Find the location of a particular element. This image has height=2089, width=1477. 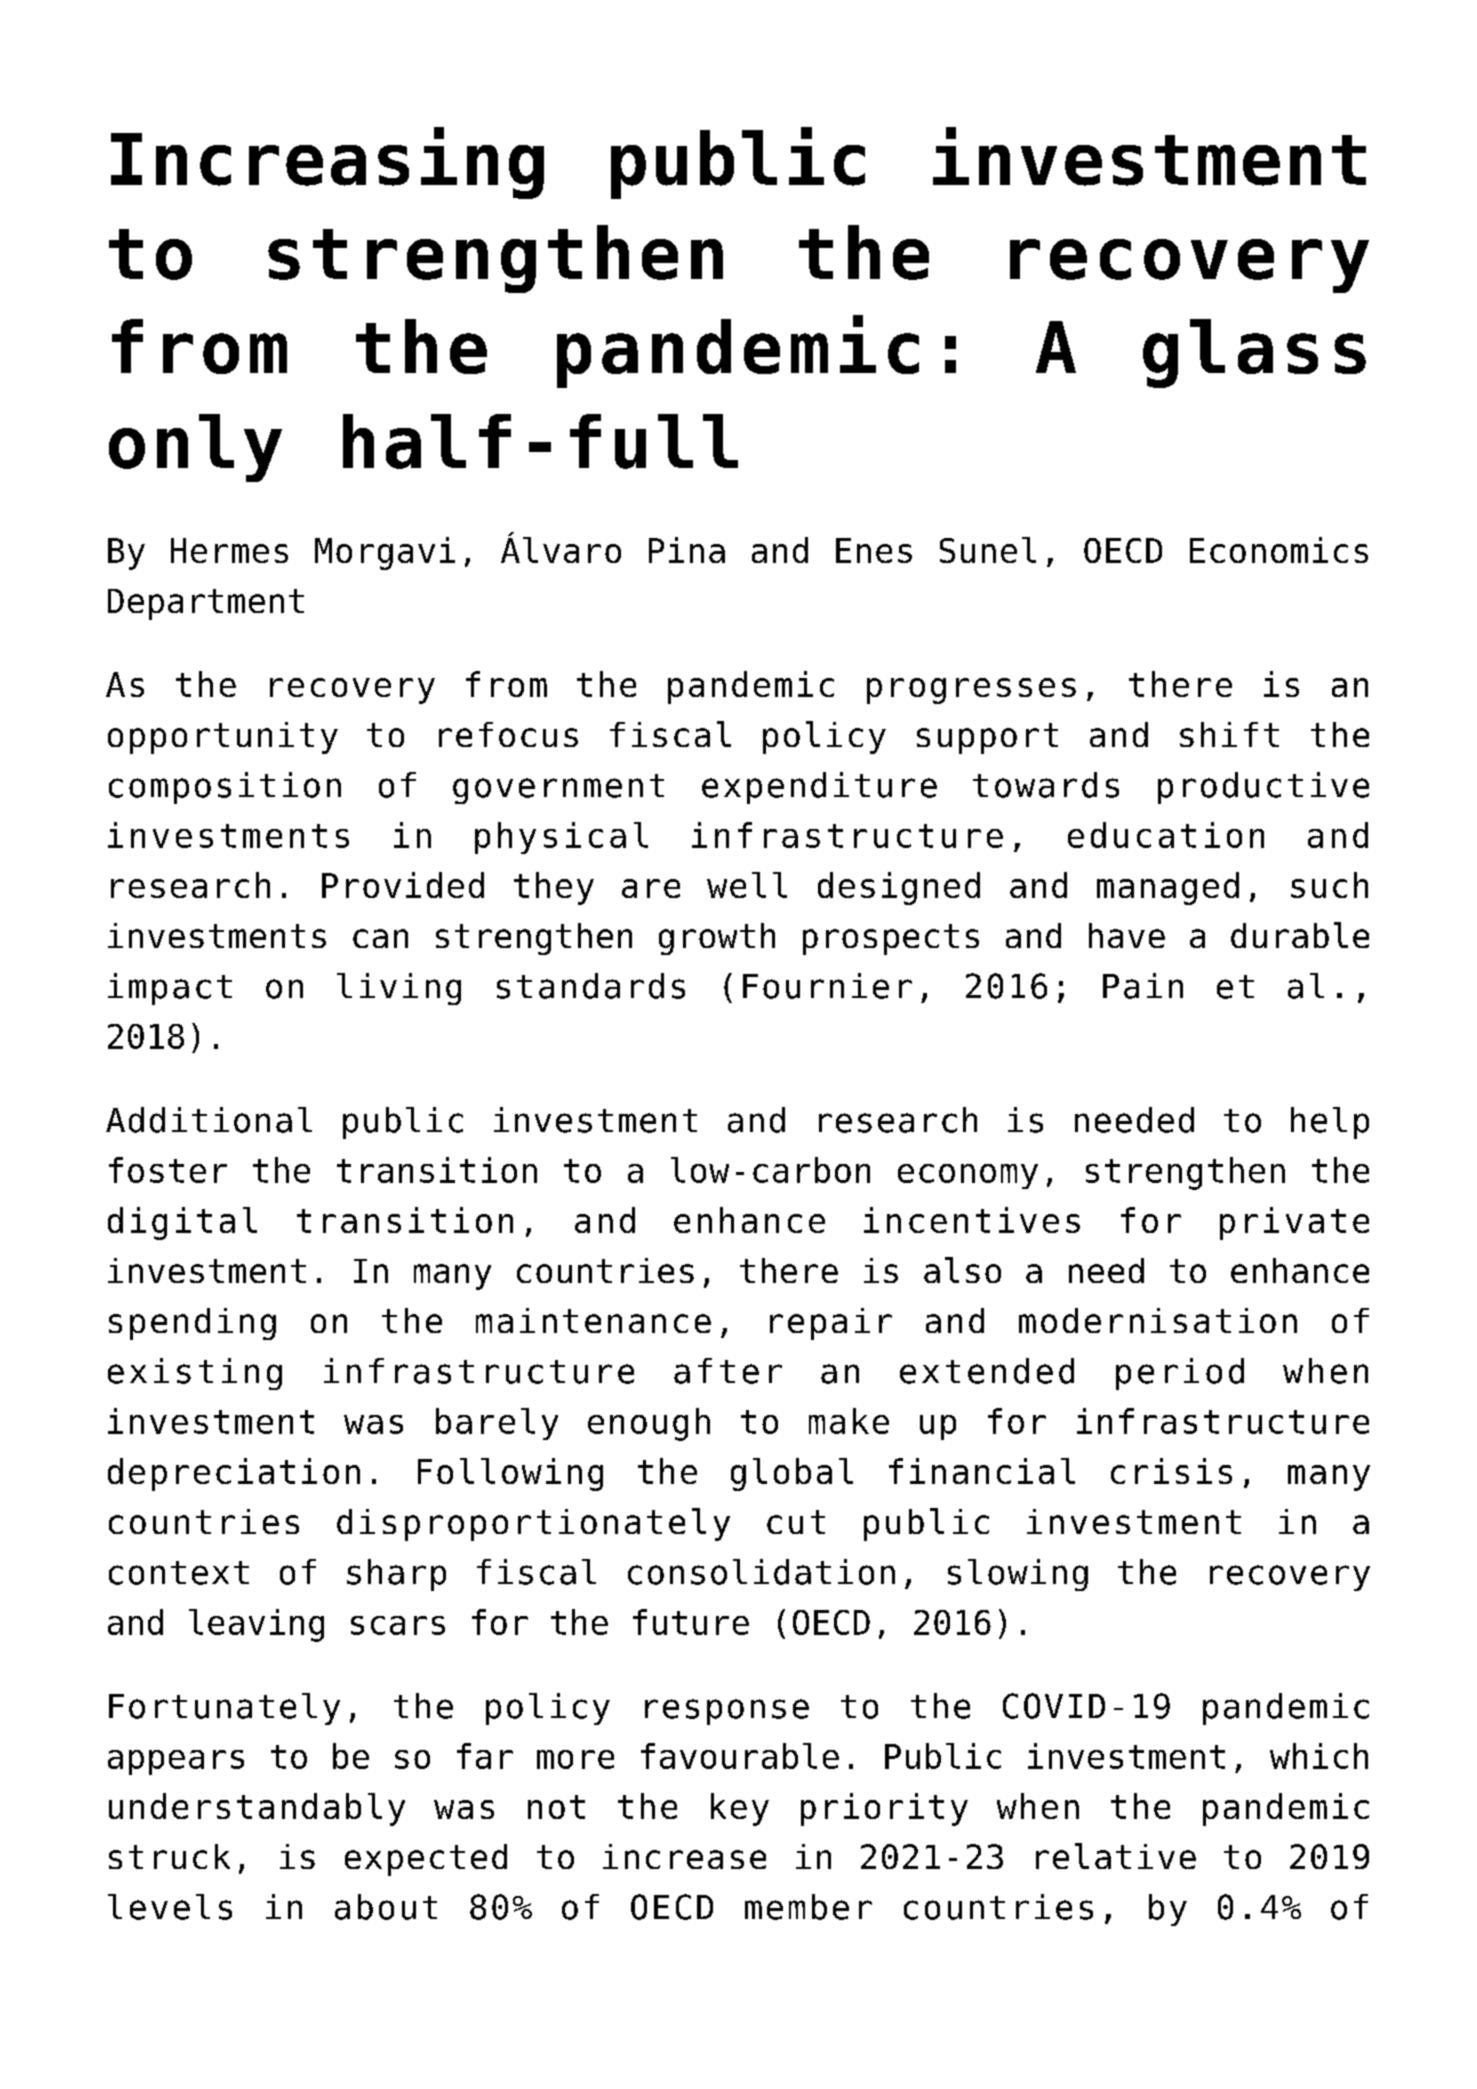

Pina is located at coordinates (687, 550).
